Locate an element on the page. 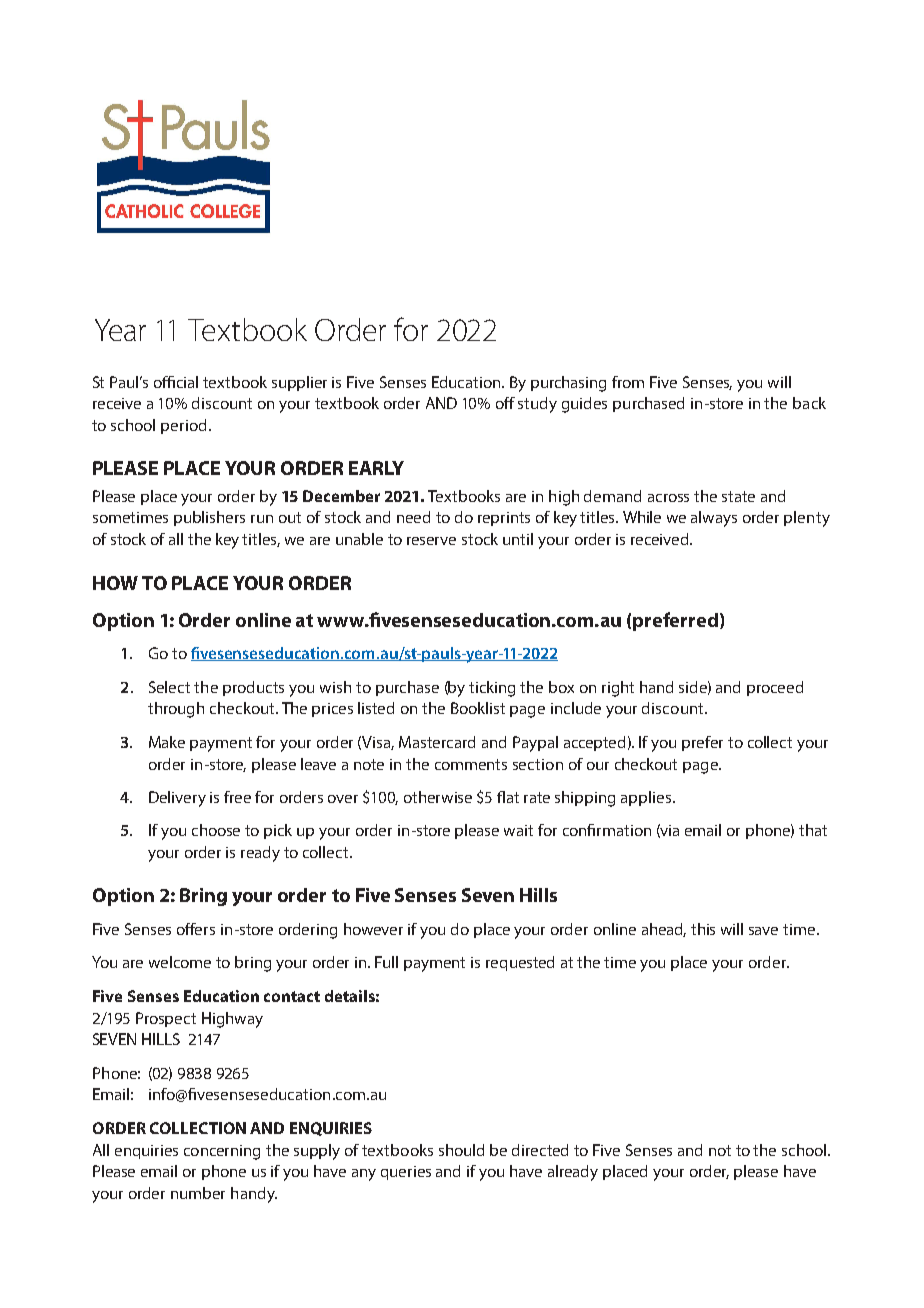 Image resolution: width=924 pixels, height=1308 pixels. applies is located at coordinates (646, 798).
